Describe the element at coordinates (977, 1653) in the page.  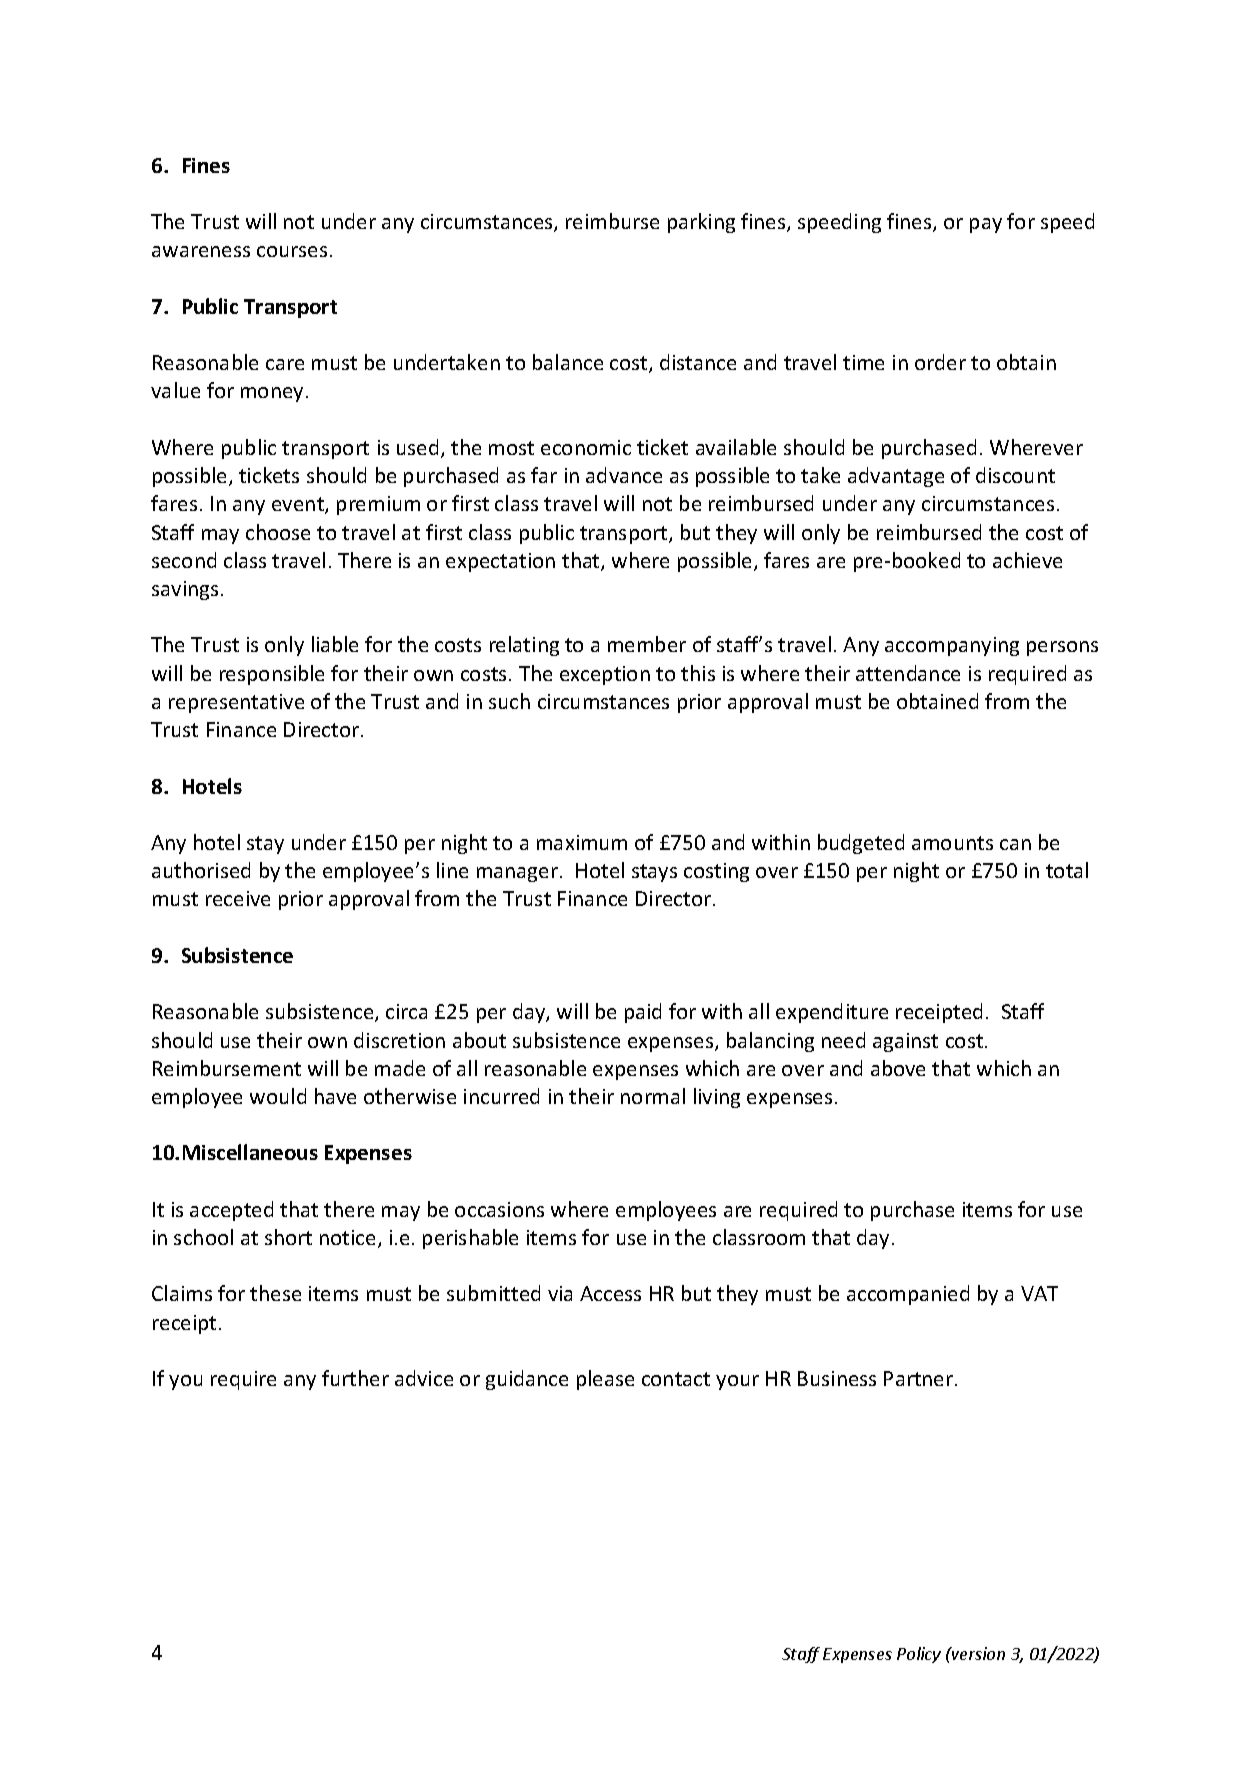
I see `version` at that location.
